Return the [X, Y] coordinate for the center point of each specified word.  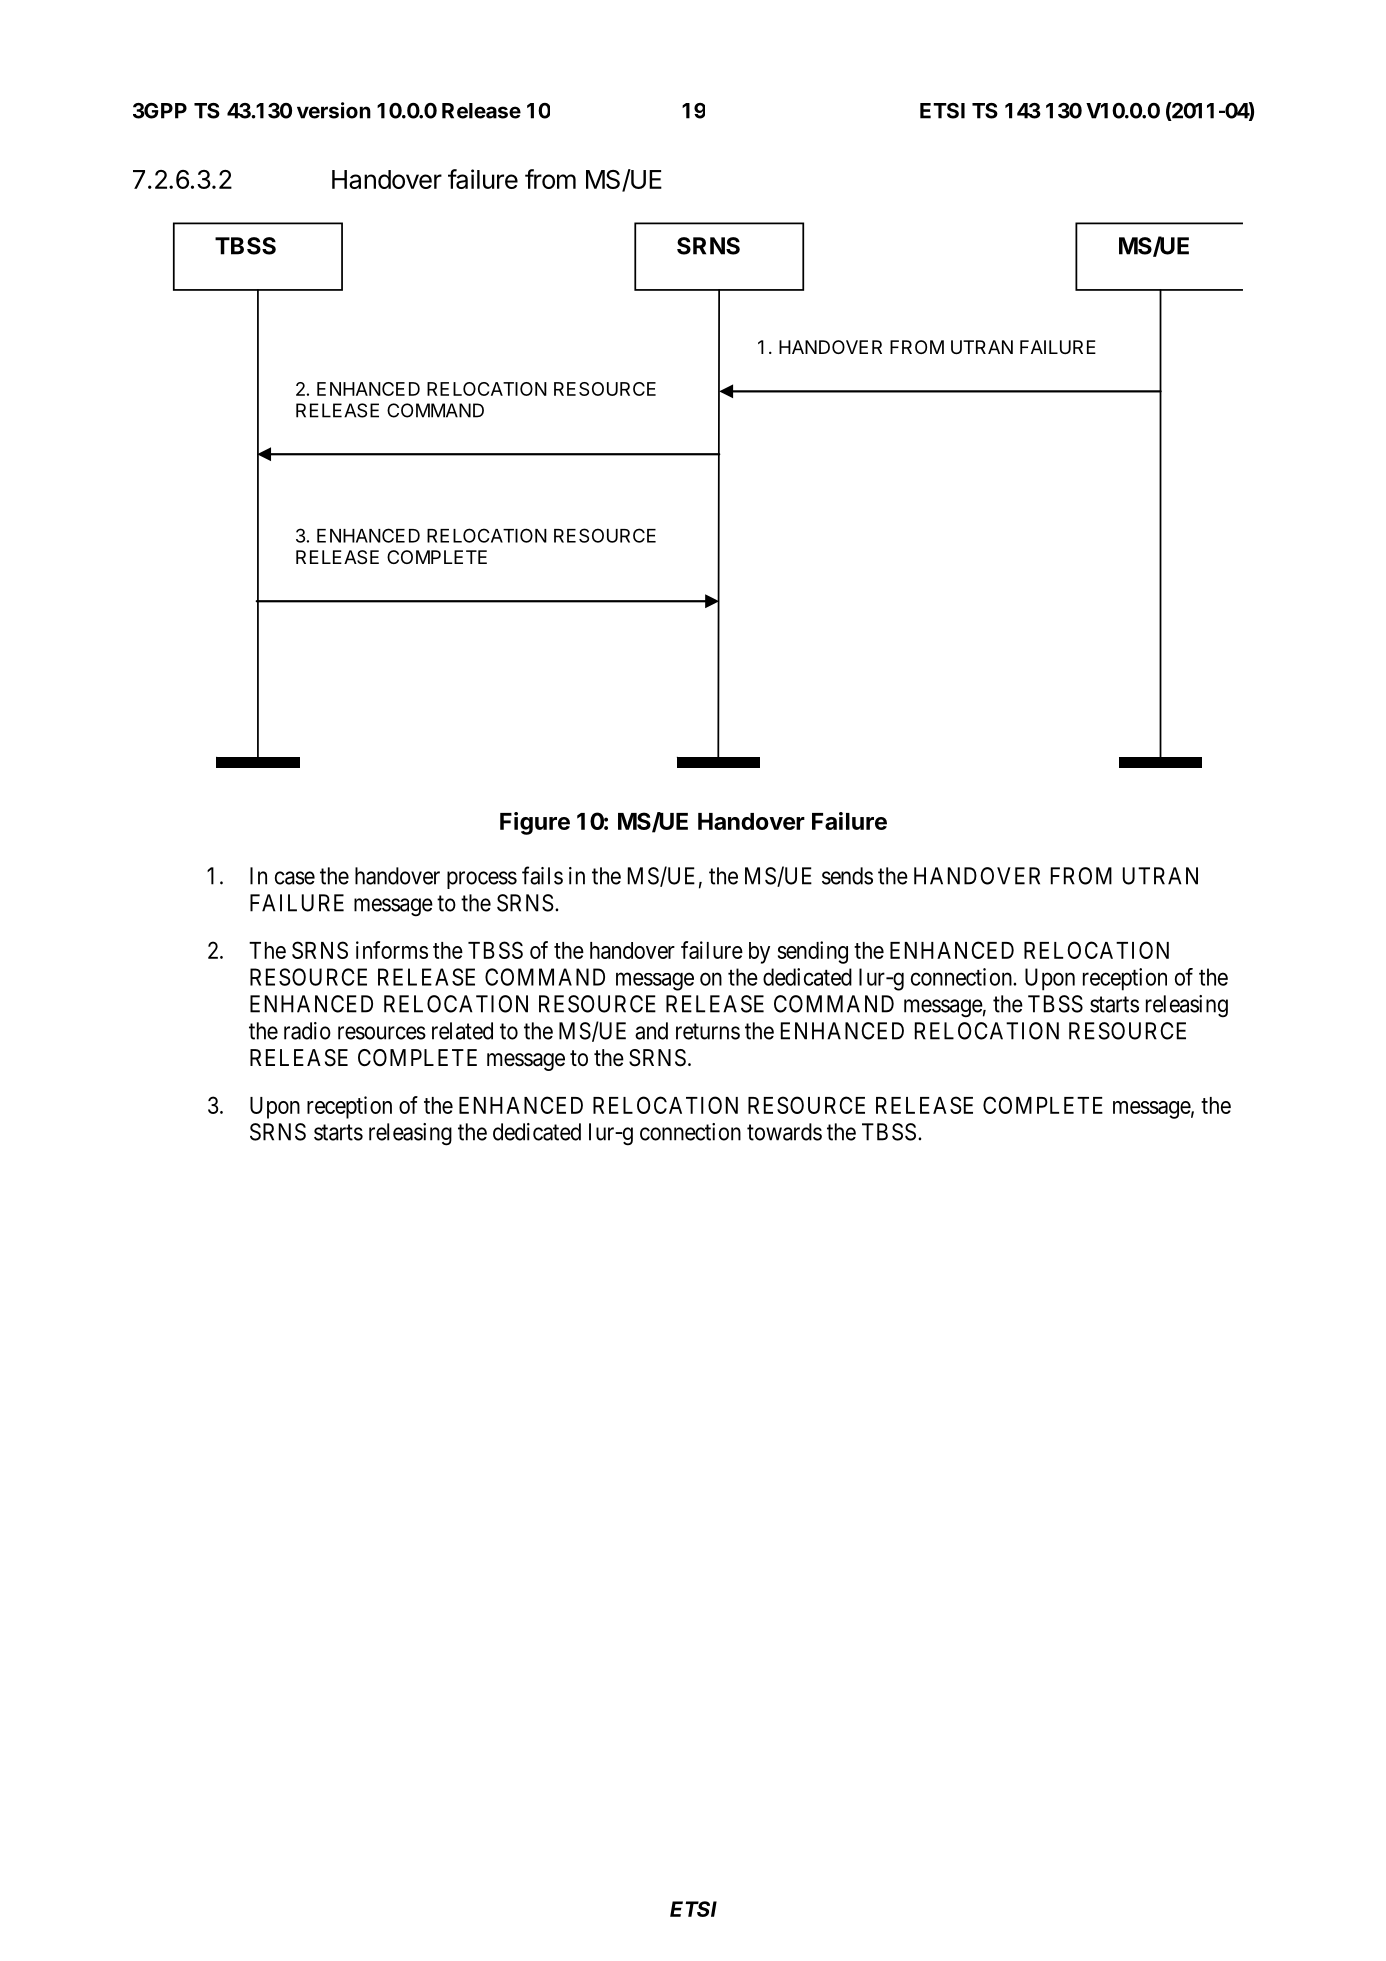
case [295, 878]
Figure [535, 823]
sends [847, 876]
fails [542, 875]
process [482, 880]
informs [392, 950]
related [462, 1031]
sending [813, 952]
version [334, 110]
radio [307, 1031]
